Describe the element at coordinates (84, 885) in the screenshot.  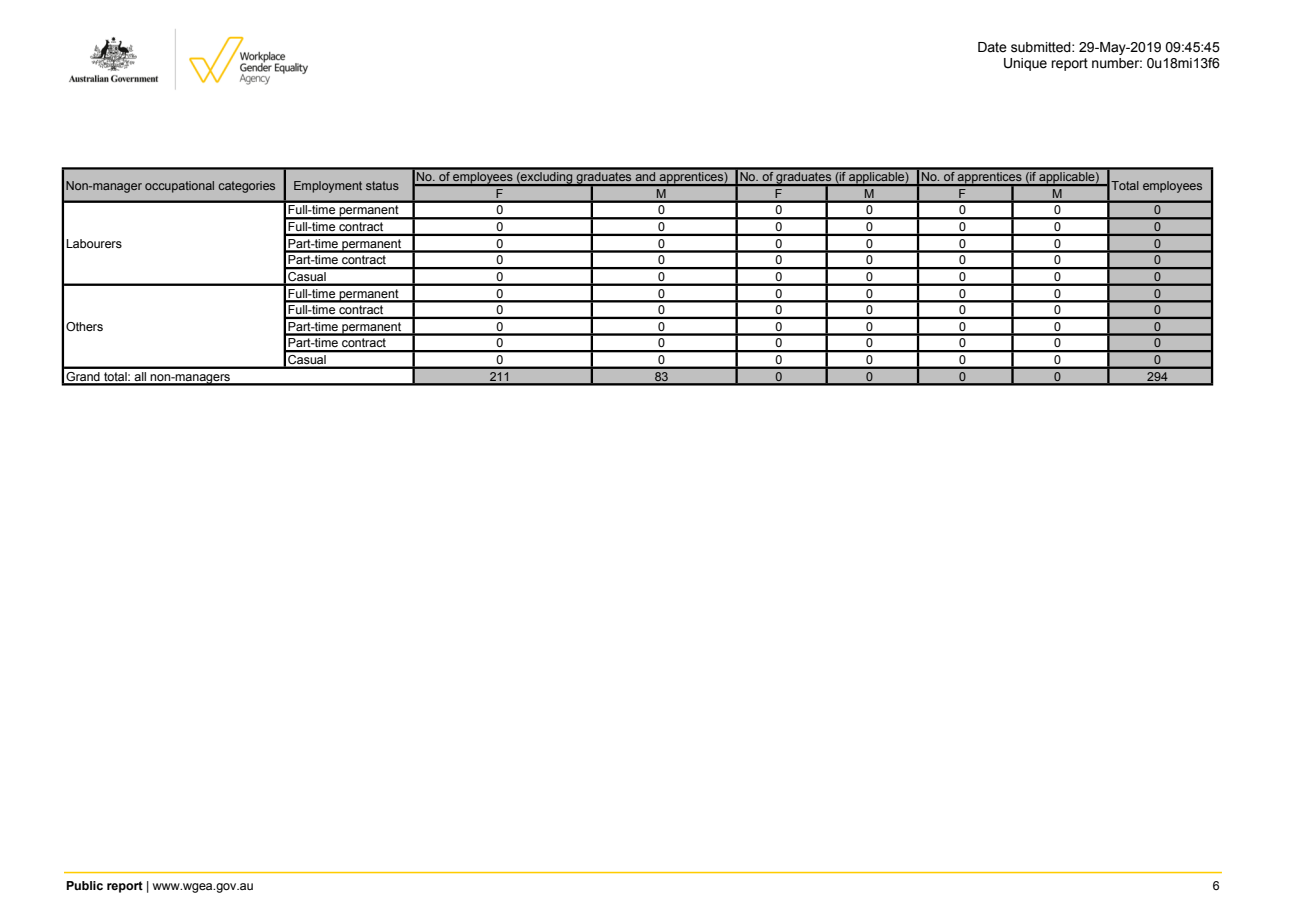
I see `Public` at that location.
